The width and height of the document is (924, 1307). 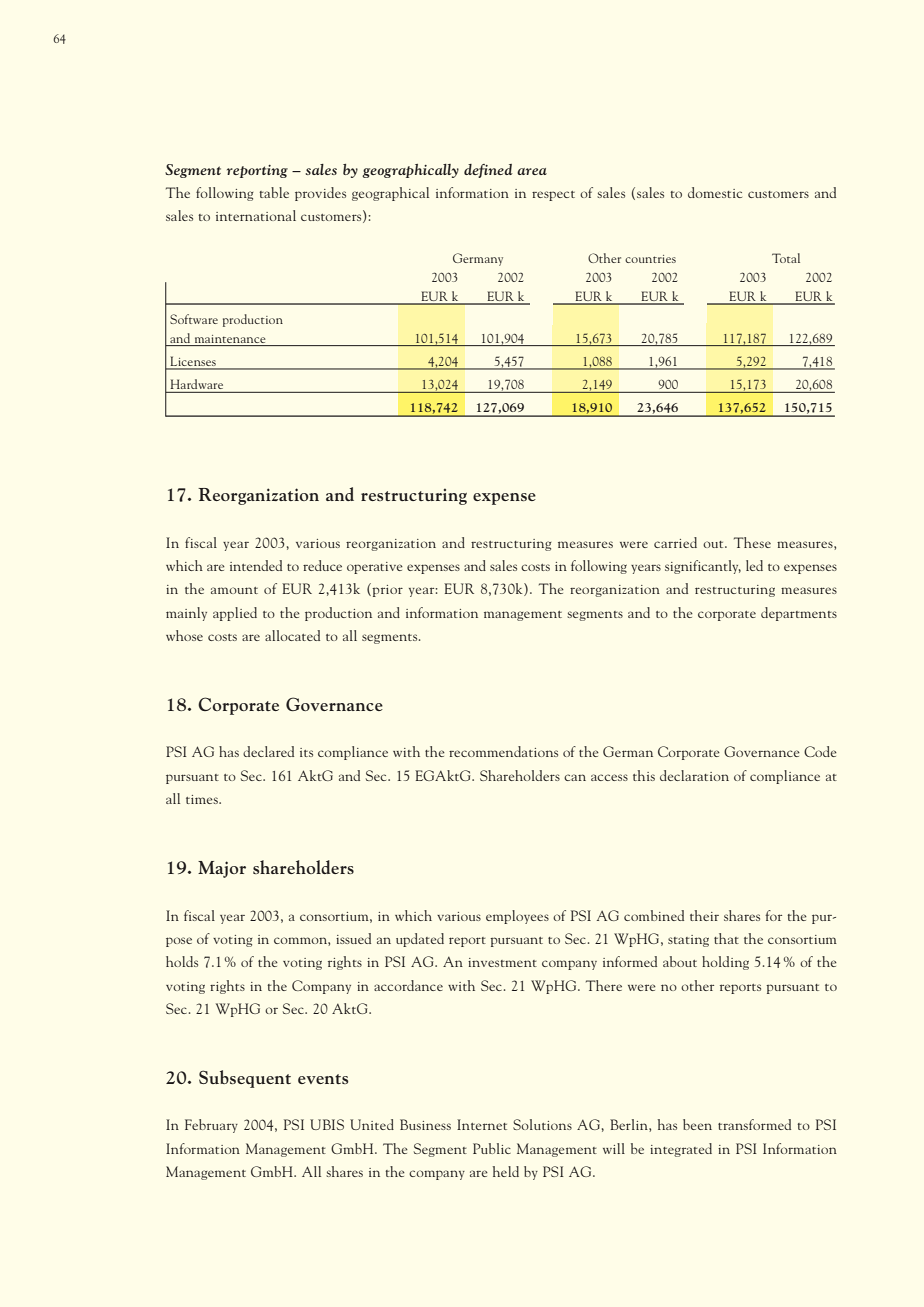 I want to click on domestic, so click(x=715, y=192).
